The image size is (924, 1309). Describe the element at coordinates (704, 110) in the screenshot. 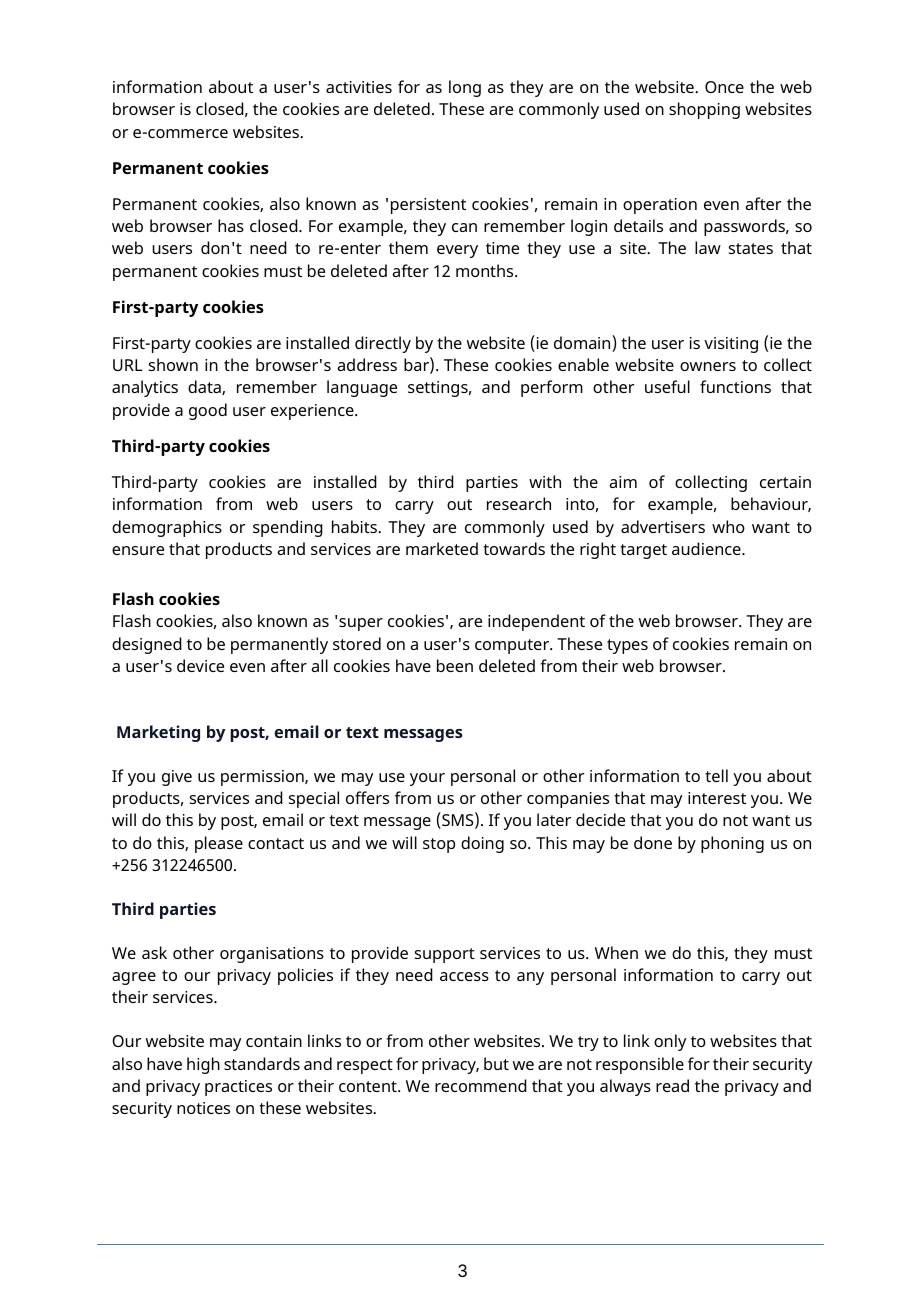

I see `shopping` at that location.
